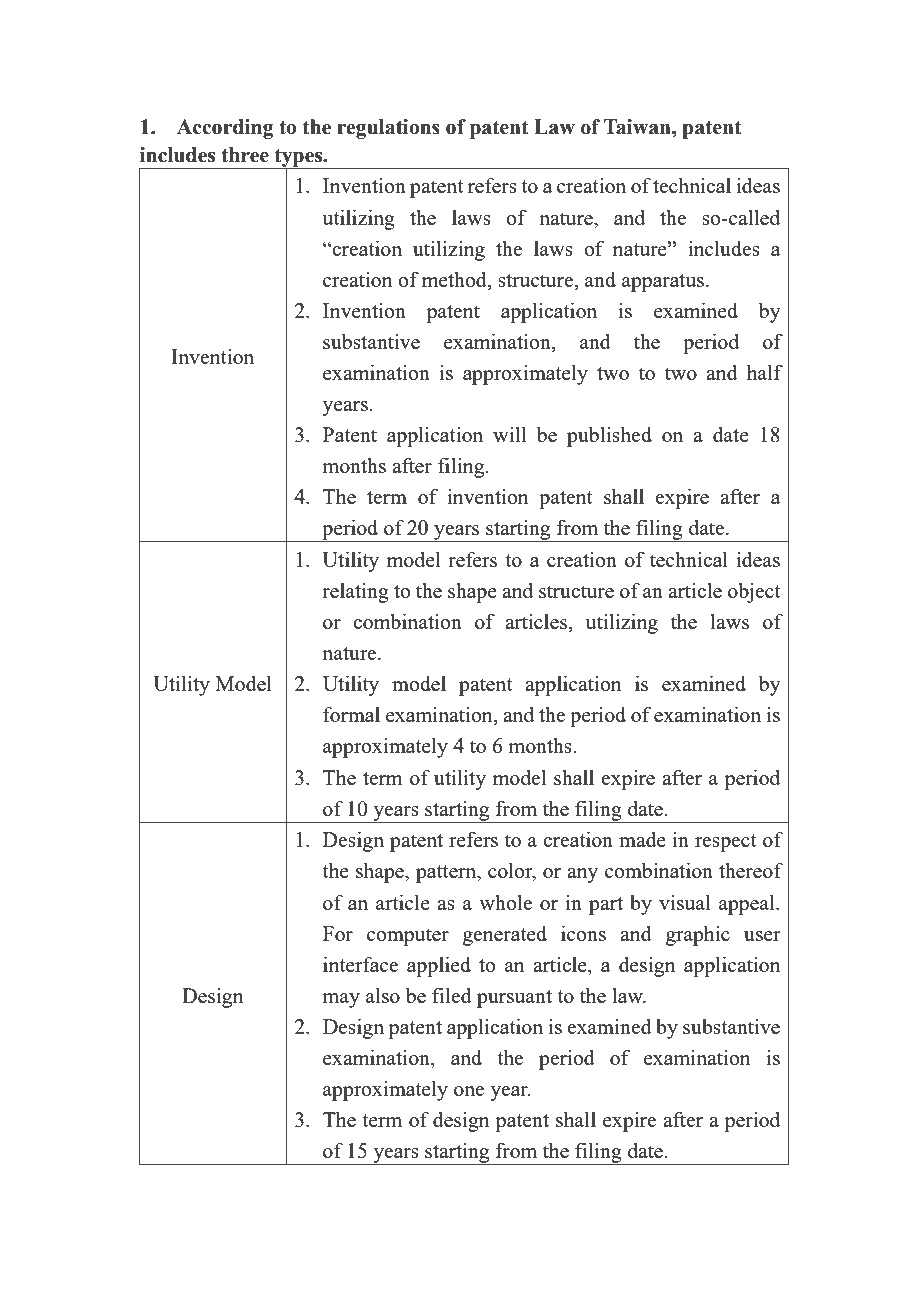  Describe the element at coordinates (609, 437) in the screenshot. I see `published` at that location.
